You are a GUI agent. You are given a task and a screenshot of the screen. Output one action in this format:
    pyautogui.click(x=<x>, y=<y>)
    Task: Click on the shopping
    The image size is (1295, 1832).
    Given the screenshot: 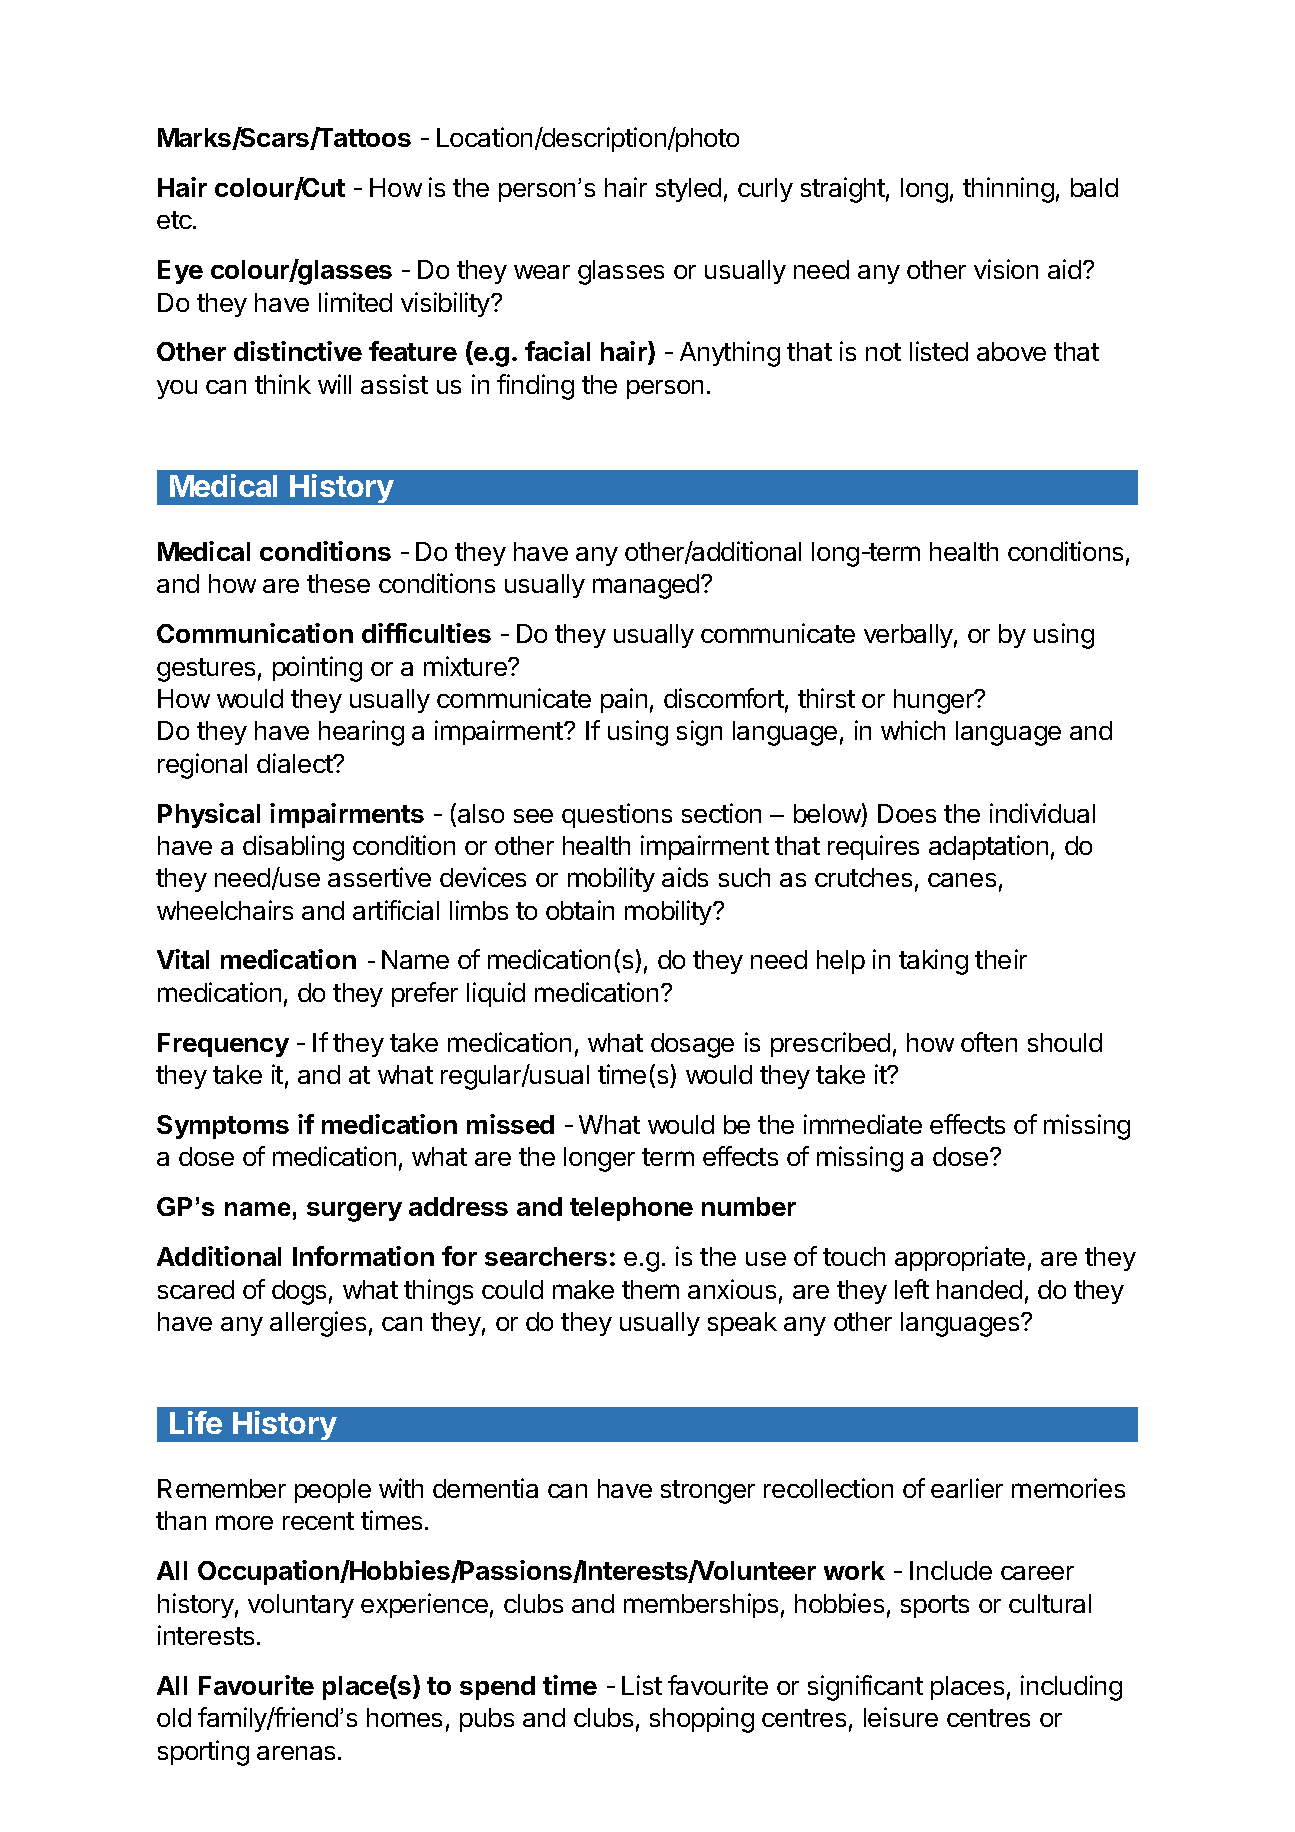 What is the action you would take?
    pyautogui.click(x=702, y=1720)
